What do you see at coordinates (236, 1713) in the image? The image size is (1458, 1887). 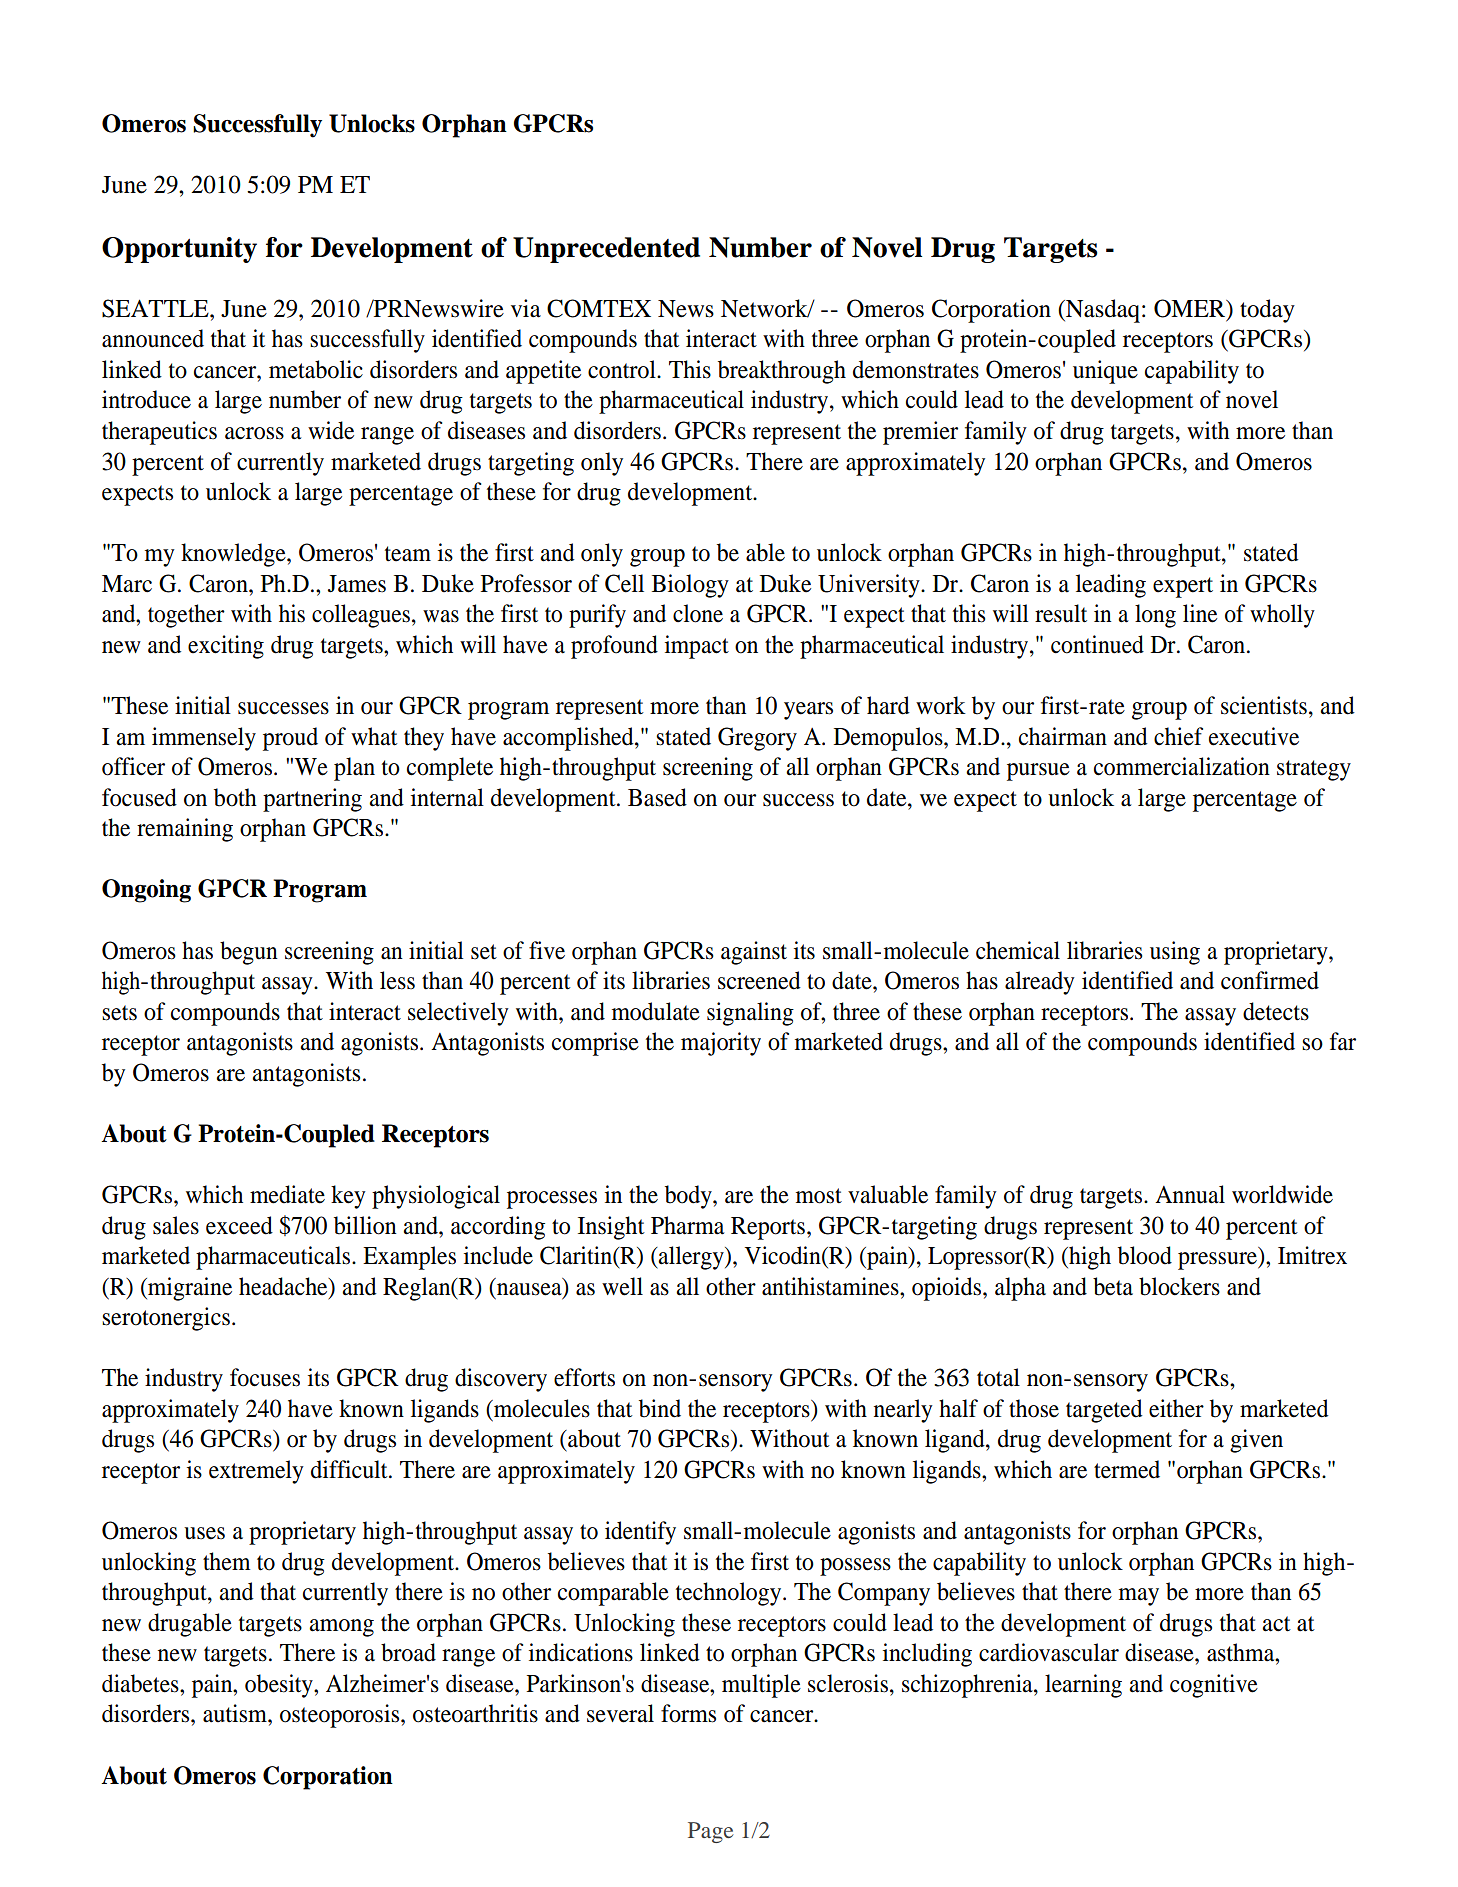 I see `autism` at bounding box center [236, 1713].
